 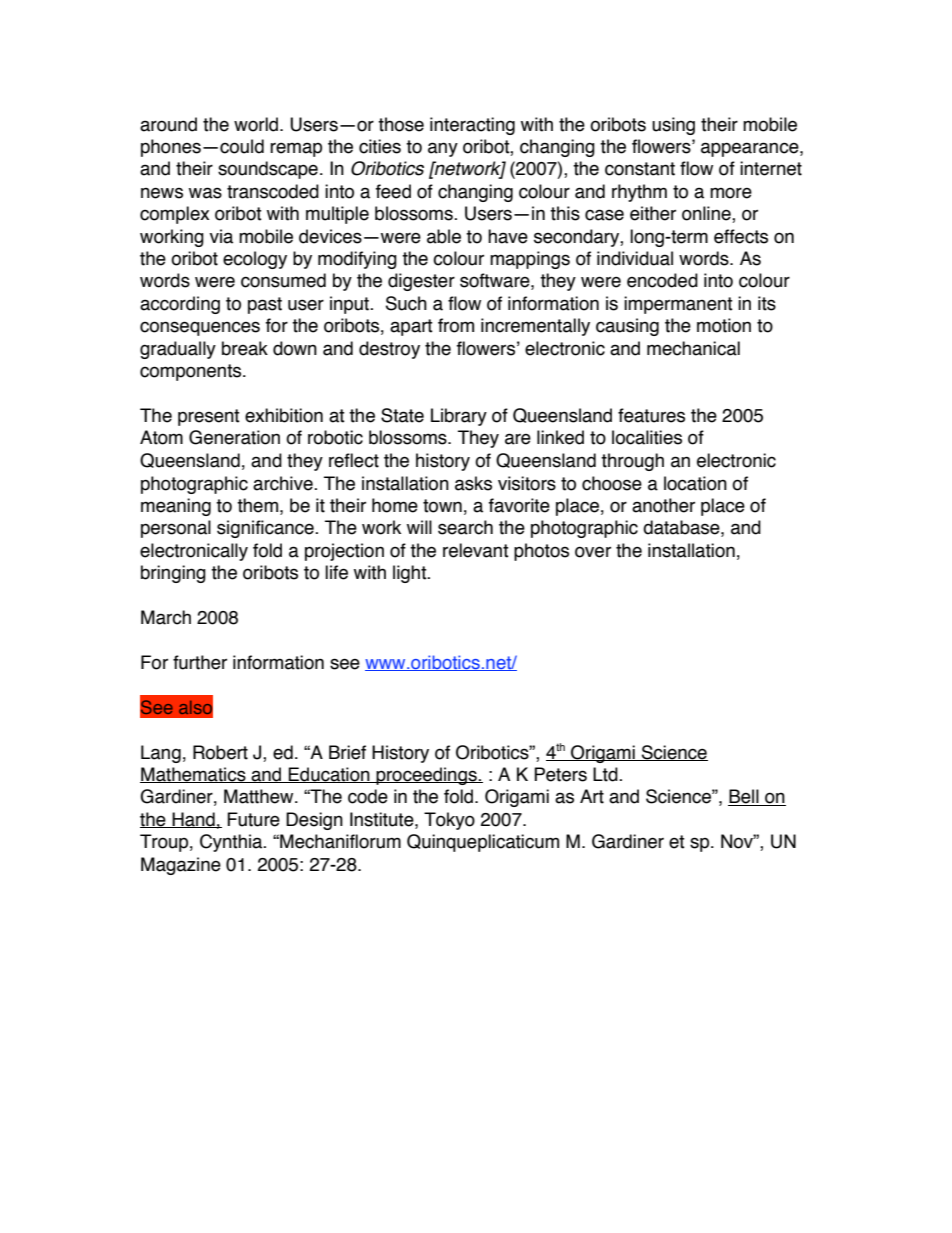 I want to click on Tokyo, so click(x=449, y=821).
